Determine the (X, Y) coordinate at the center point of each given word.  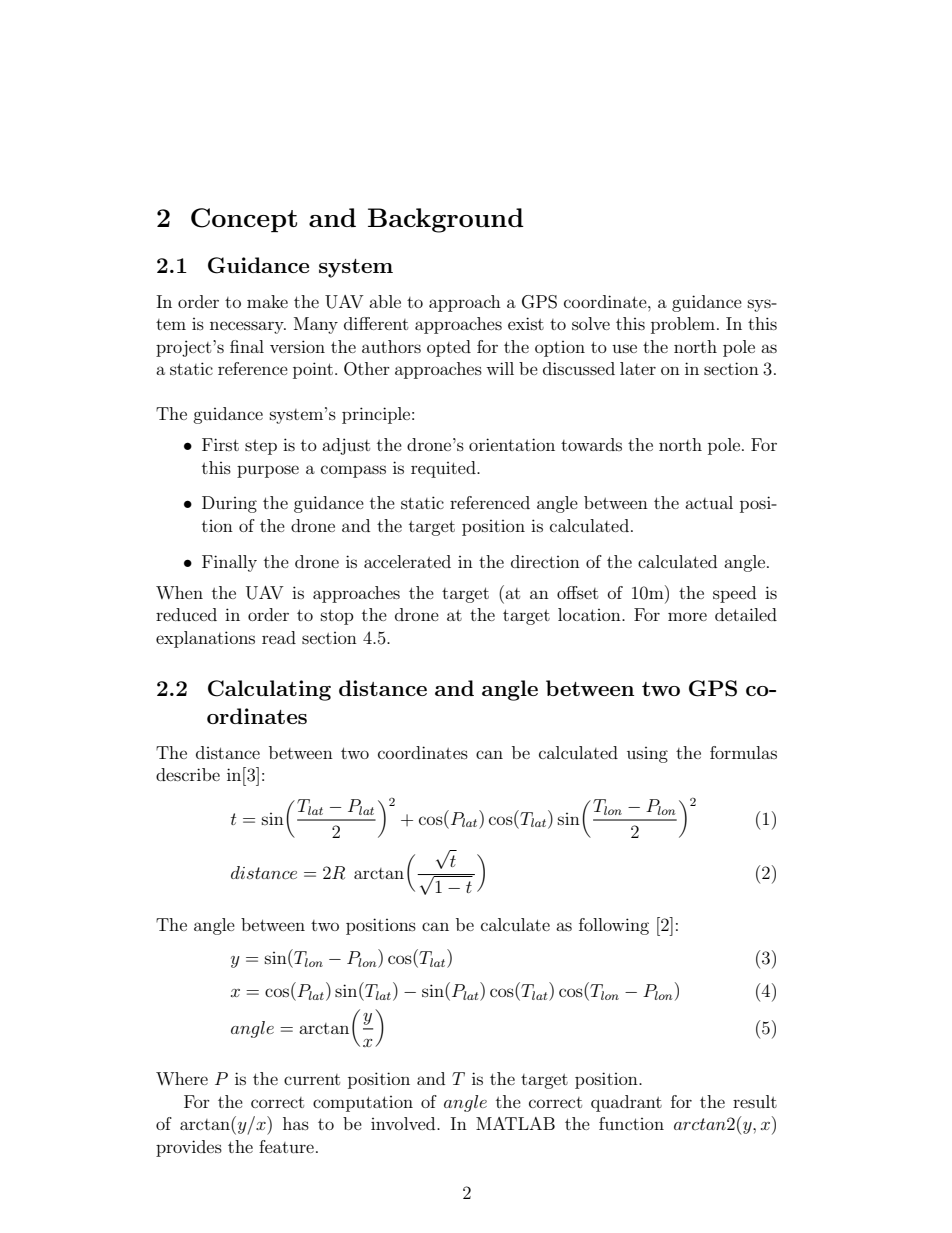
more (687, 616)
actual (709, 502)
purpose (268, 471)
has (296, 1123)
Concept (244, 220)
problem (683, 325)
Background (446, 220)
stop (337, 617)
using (647, 755)
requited (444, 469)
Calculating (269, 690)
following (614, 926)
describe (188, 774)
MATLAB (515, 1123)
